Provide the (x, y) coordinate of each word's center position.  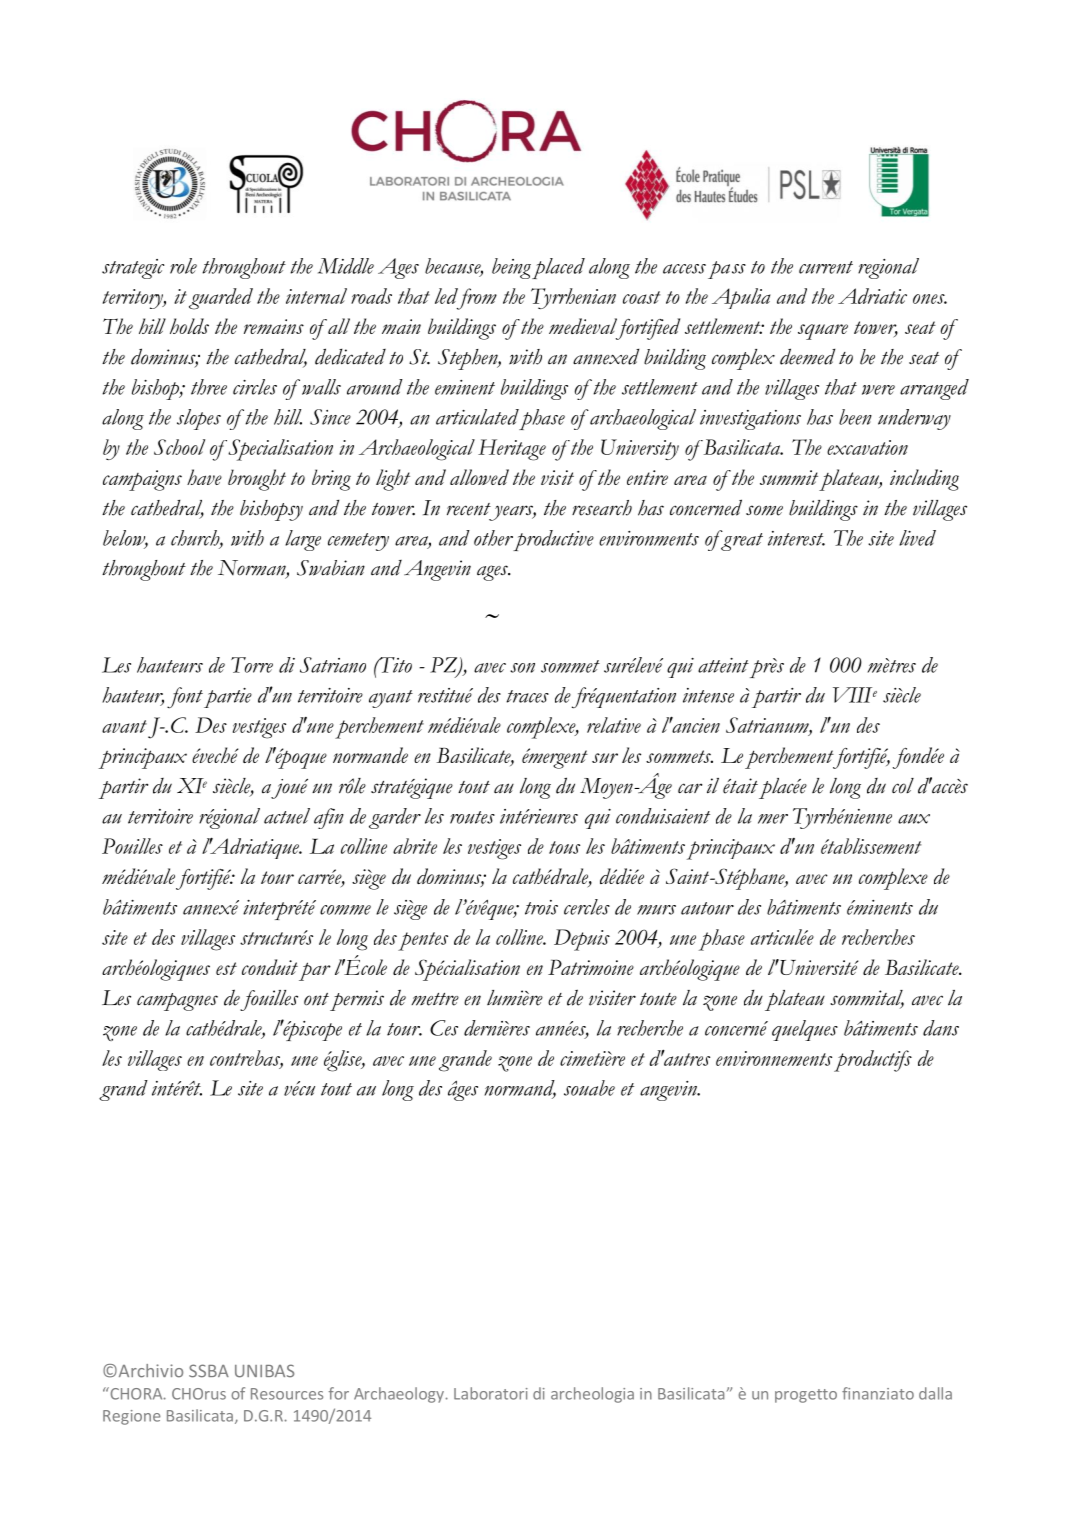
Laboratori (491, 1393)
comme (345, 910)
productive (553, 540)
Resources (287, 1394)
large (303, 540)
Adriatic (872, 296)
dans (941, 1028)
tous (564, 847)
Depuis (582, 940)
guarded (221, 299)
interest (796, 538)
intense (708, 695)
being (511, 268)
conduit (270, 967)
